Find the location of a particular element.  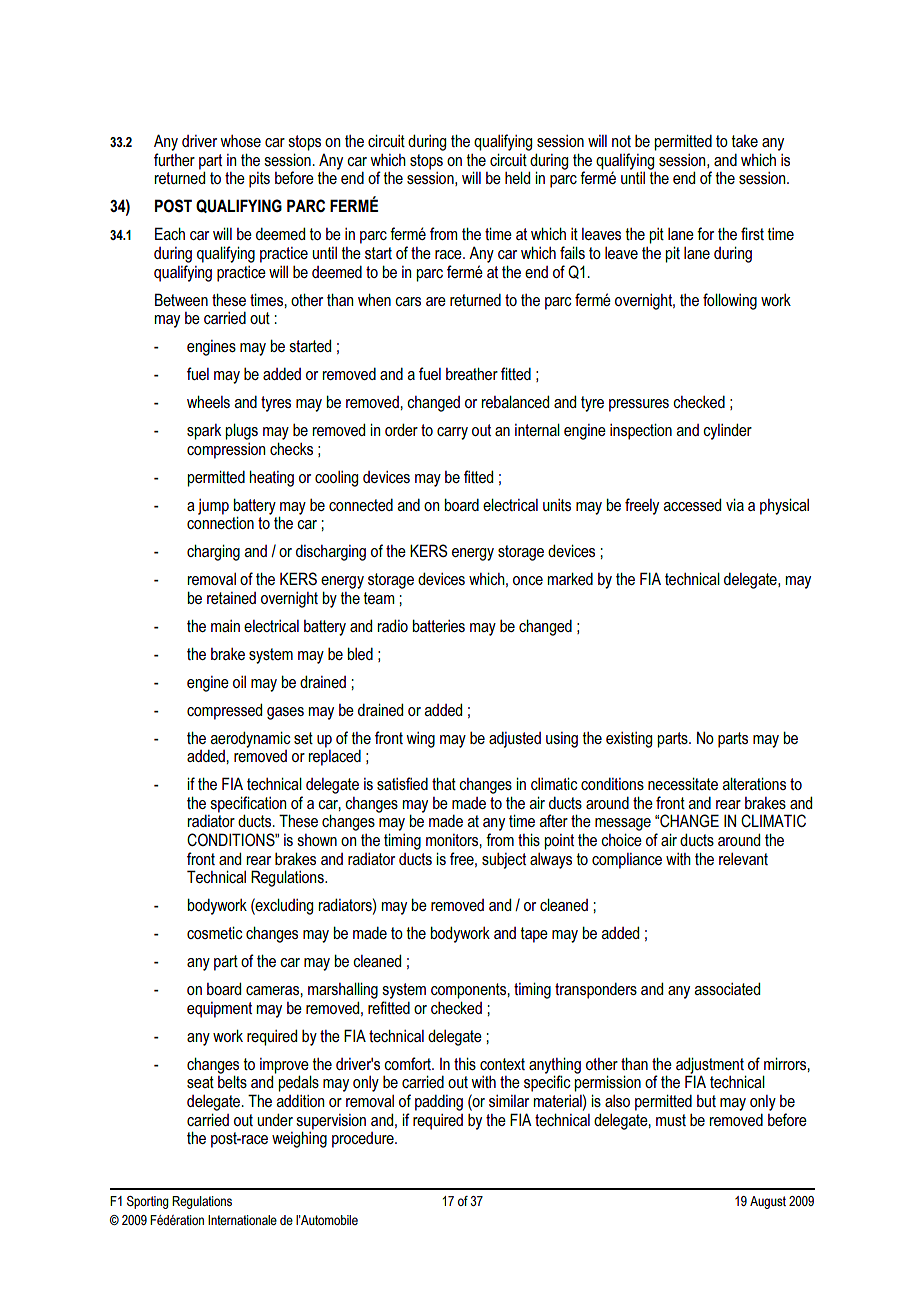

carry is located at coordinates (452, 433).
